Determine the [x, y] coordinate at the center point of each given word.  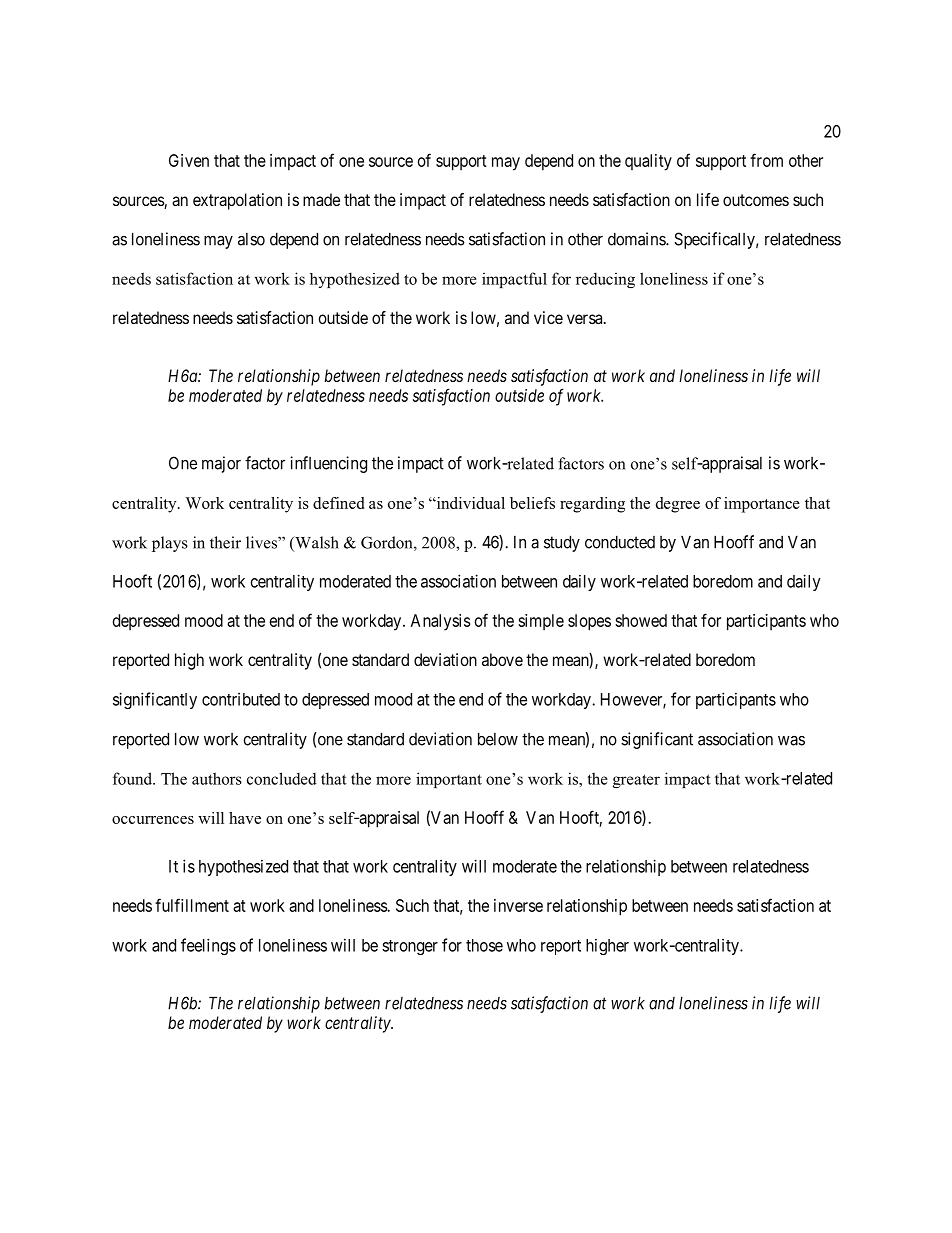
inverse [518, 905]
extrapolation [237, 201]
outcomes [756, 200]
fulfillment [192, 905]
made [321, 199]
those [484, 945]
